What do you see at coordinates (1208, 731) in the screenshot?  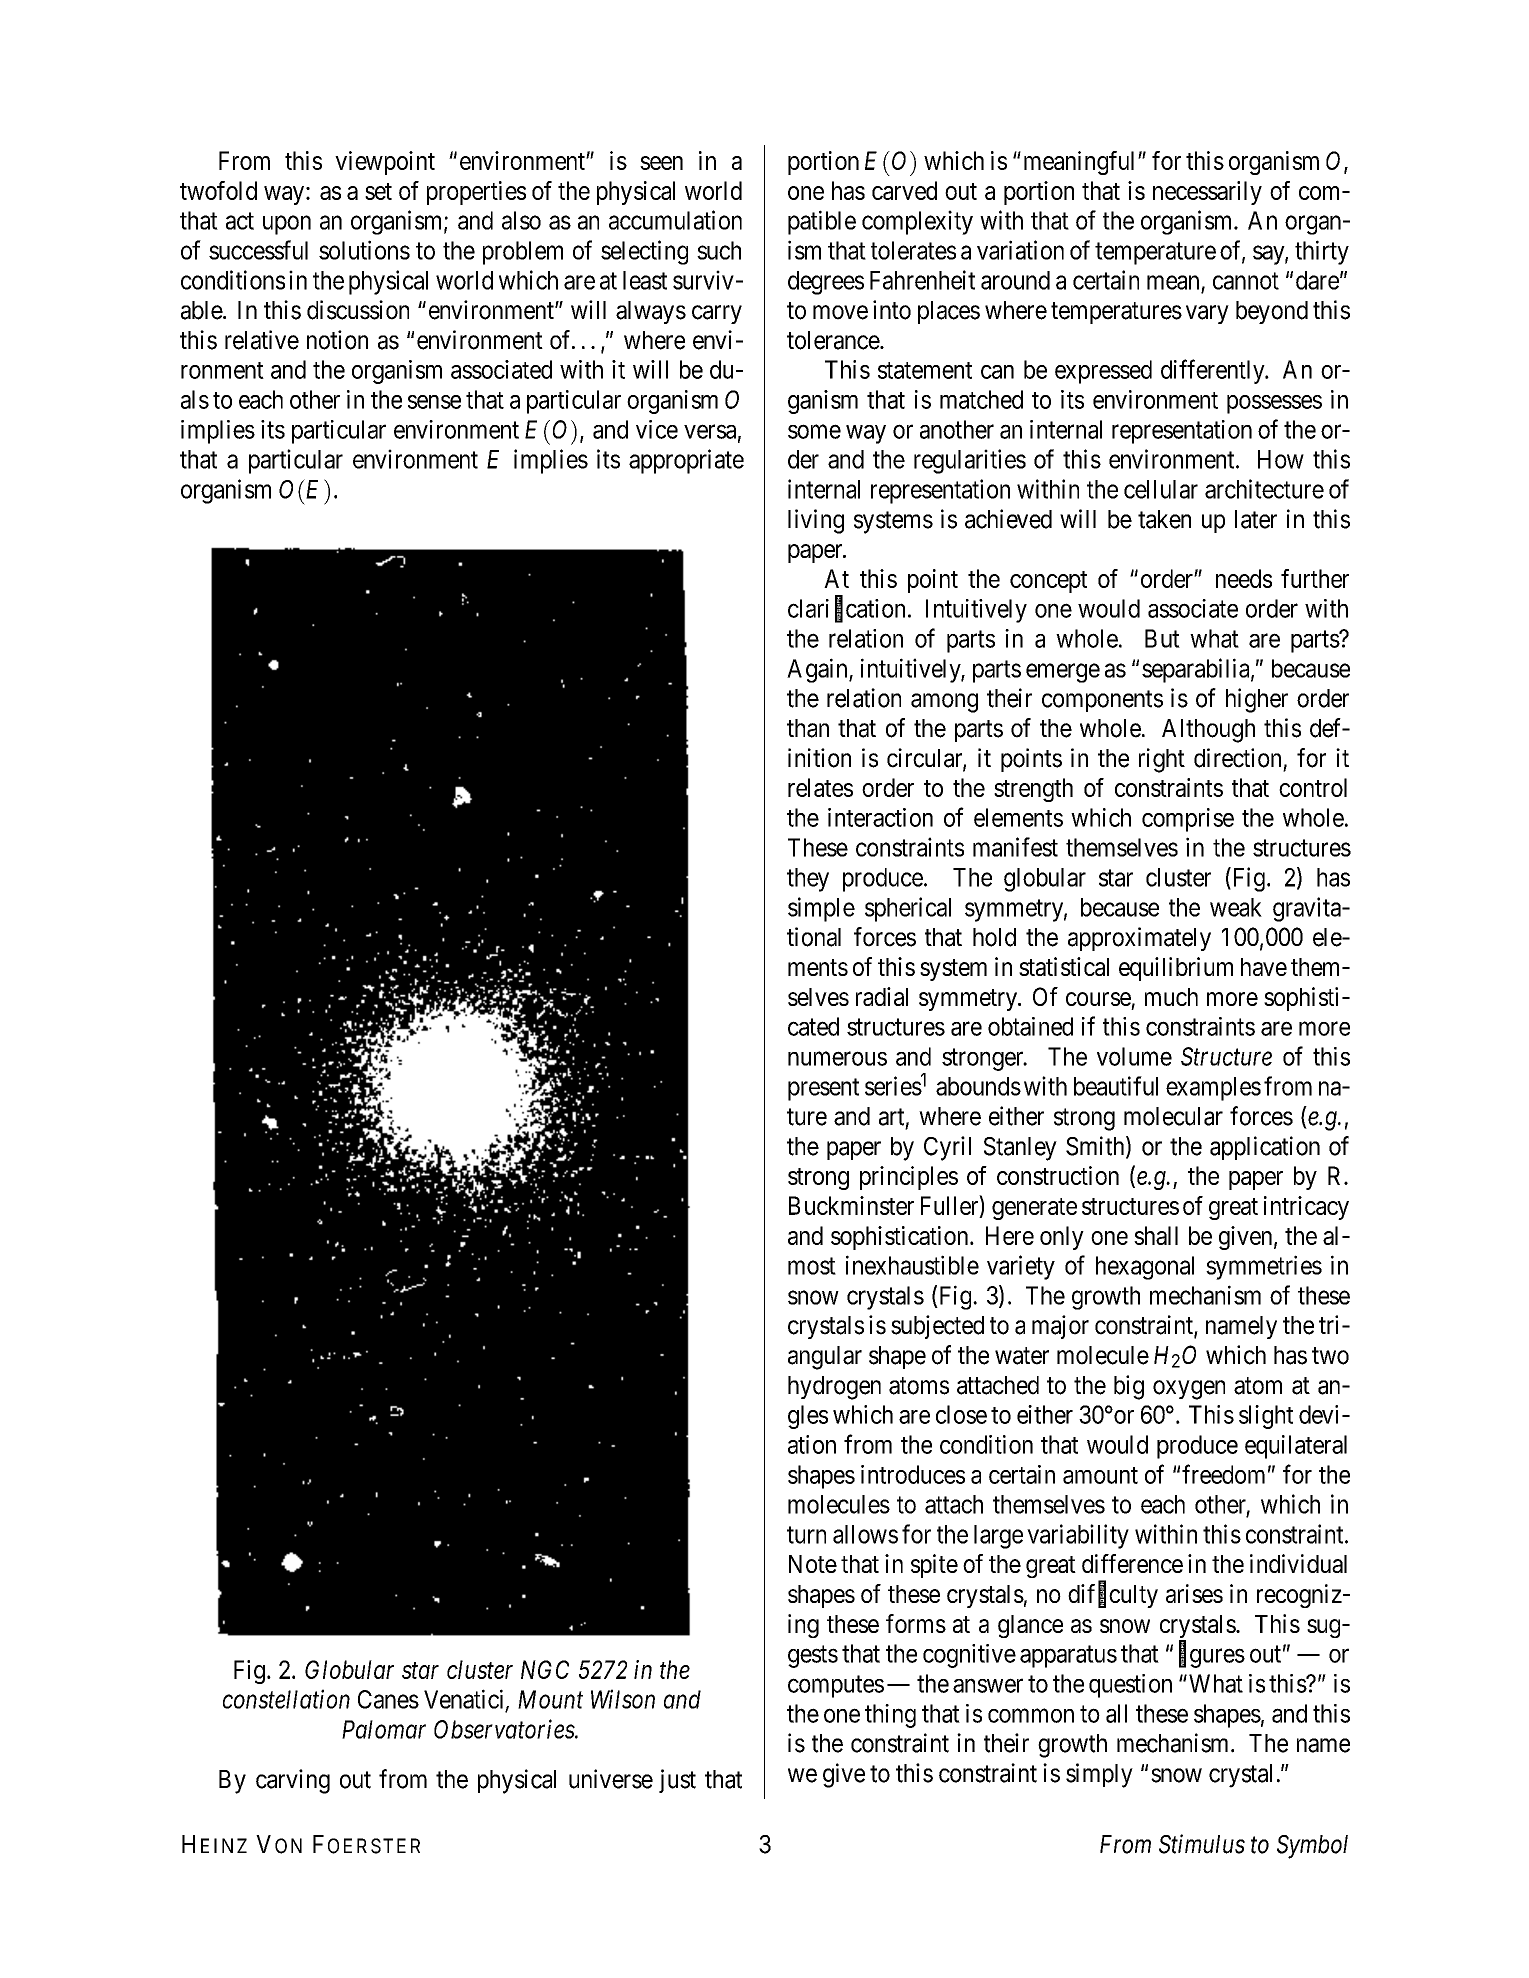 I see `Although` at bounding box center [1208, 731].
